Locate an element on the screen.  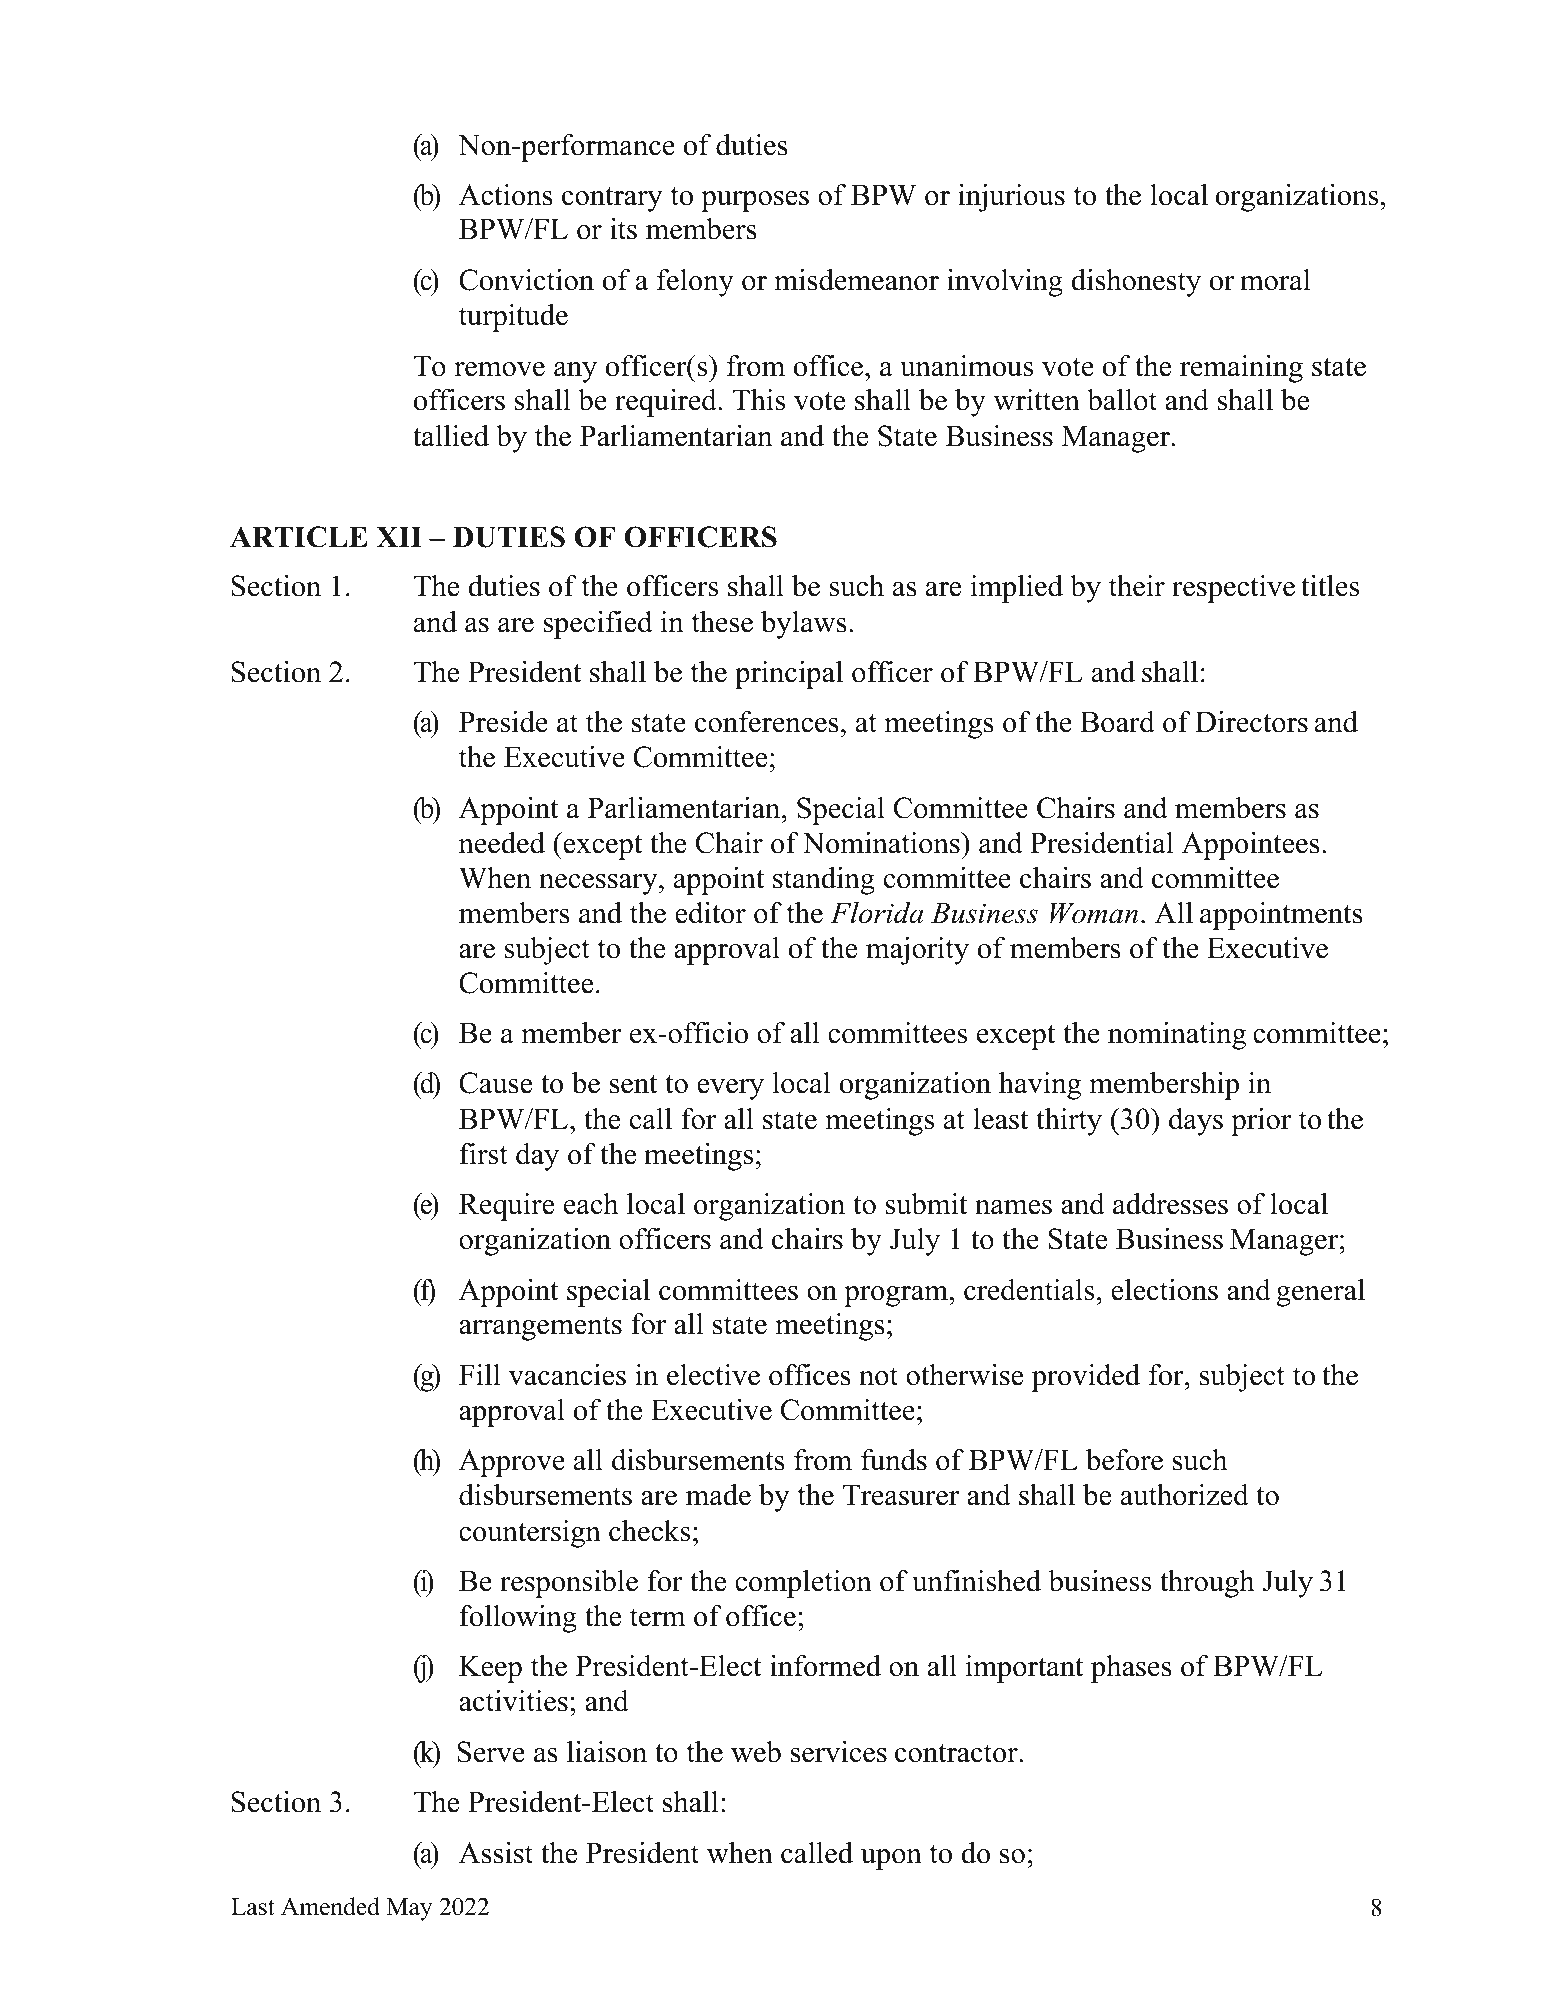
needed is located at coordinates (502, 843).
